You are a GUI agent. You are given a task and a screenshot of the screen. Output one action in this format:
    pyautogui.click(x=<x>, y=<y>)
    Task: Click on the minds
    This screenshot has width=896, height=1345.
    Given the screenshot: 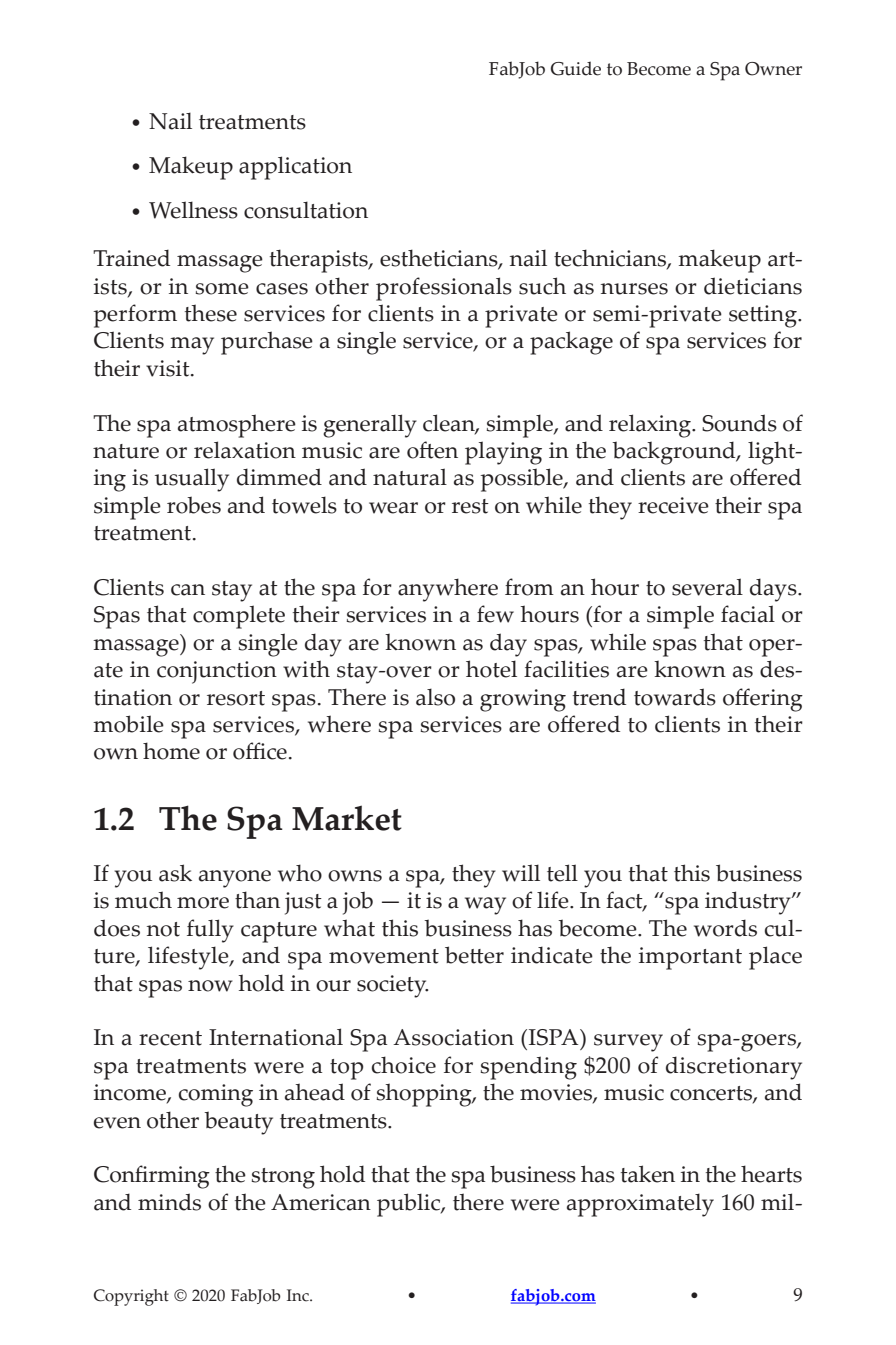 What is the action you would take?
    pyautogui.click(x=169, y=1202)
